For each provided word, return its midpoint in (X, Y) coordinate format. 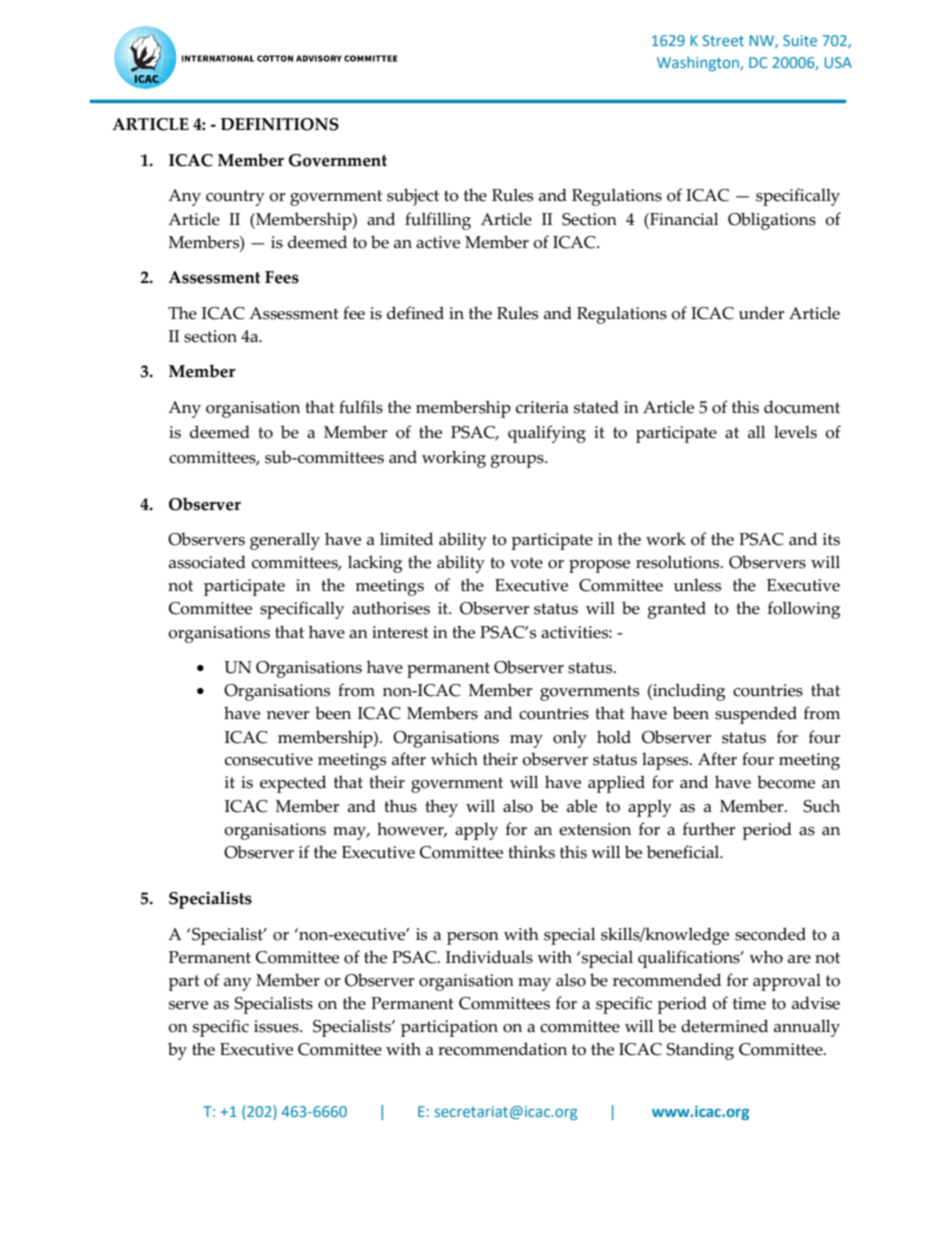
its (831, 539)
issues (277, 1026)
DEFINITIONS (280, 124)
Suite (800, 40)
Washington (699, 63)
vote (526, 563)
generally (285, 541)
